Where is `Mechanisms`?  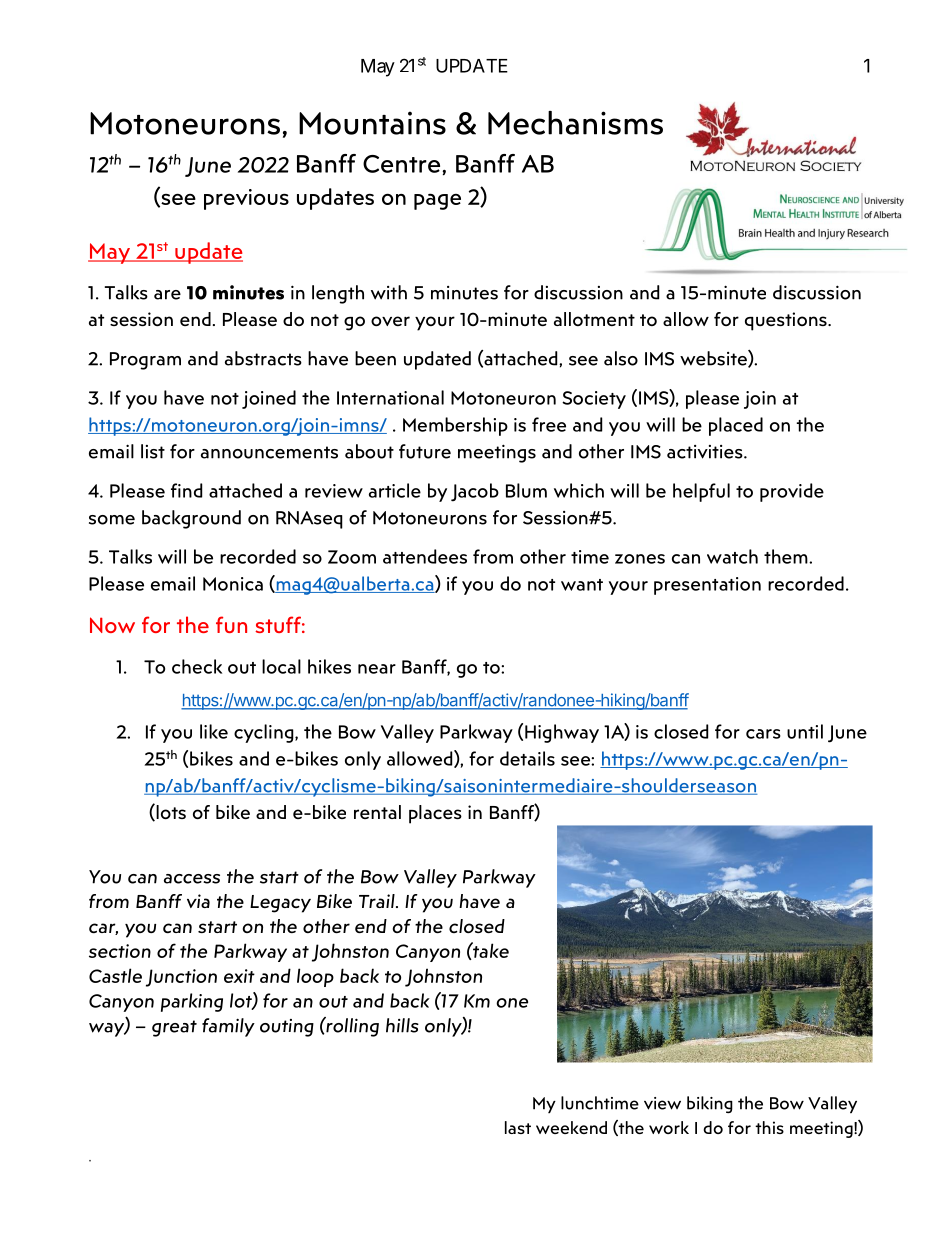
Mechanisms is located at coordinates (575, 123).
